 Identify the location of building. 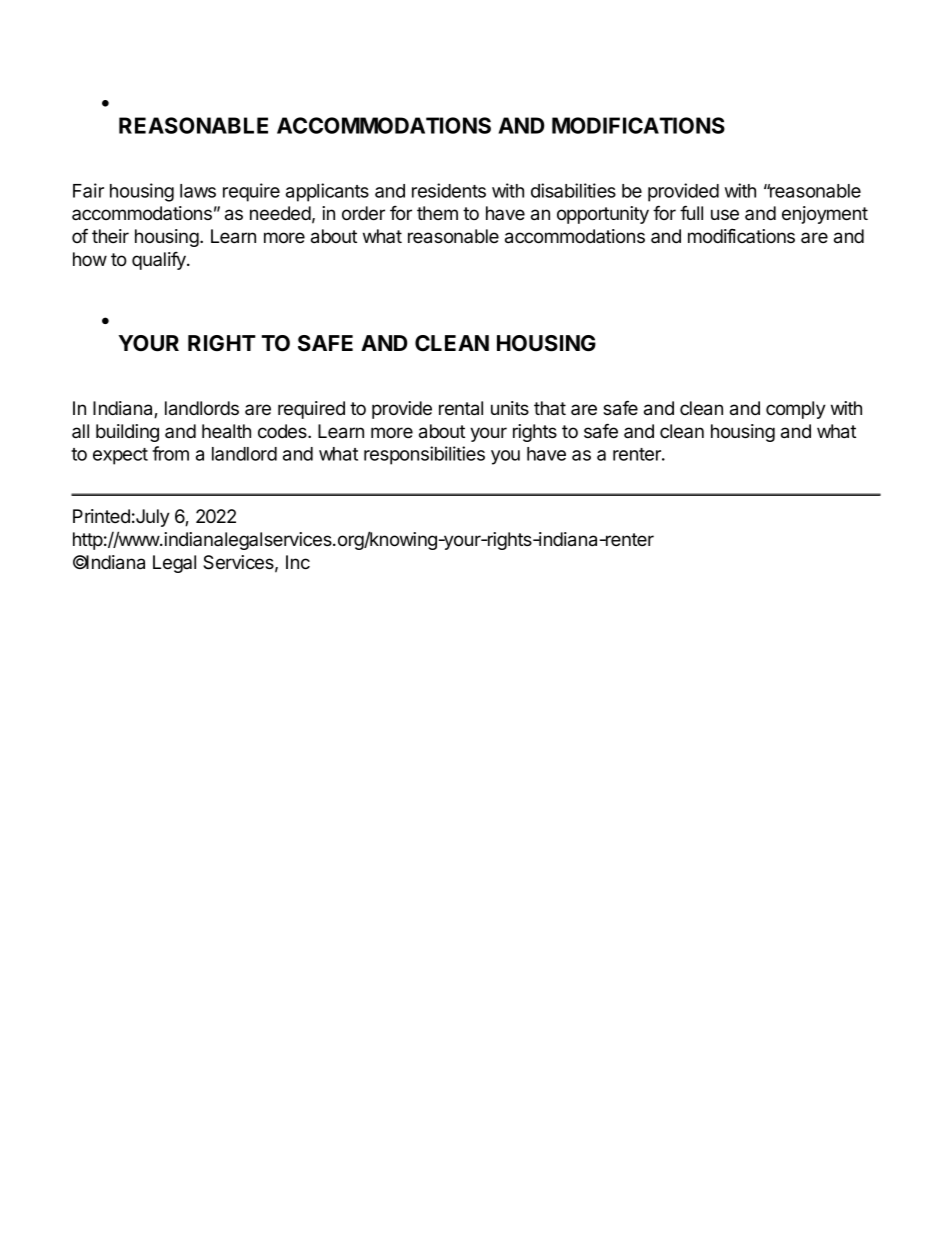
(127, 433).
